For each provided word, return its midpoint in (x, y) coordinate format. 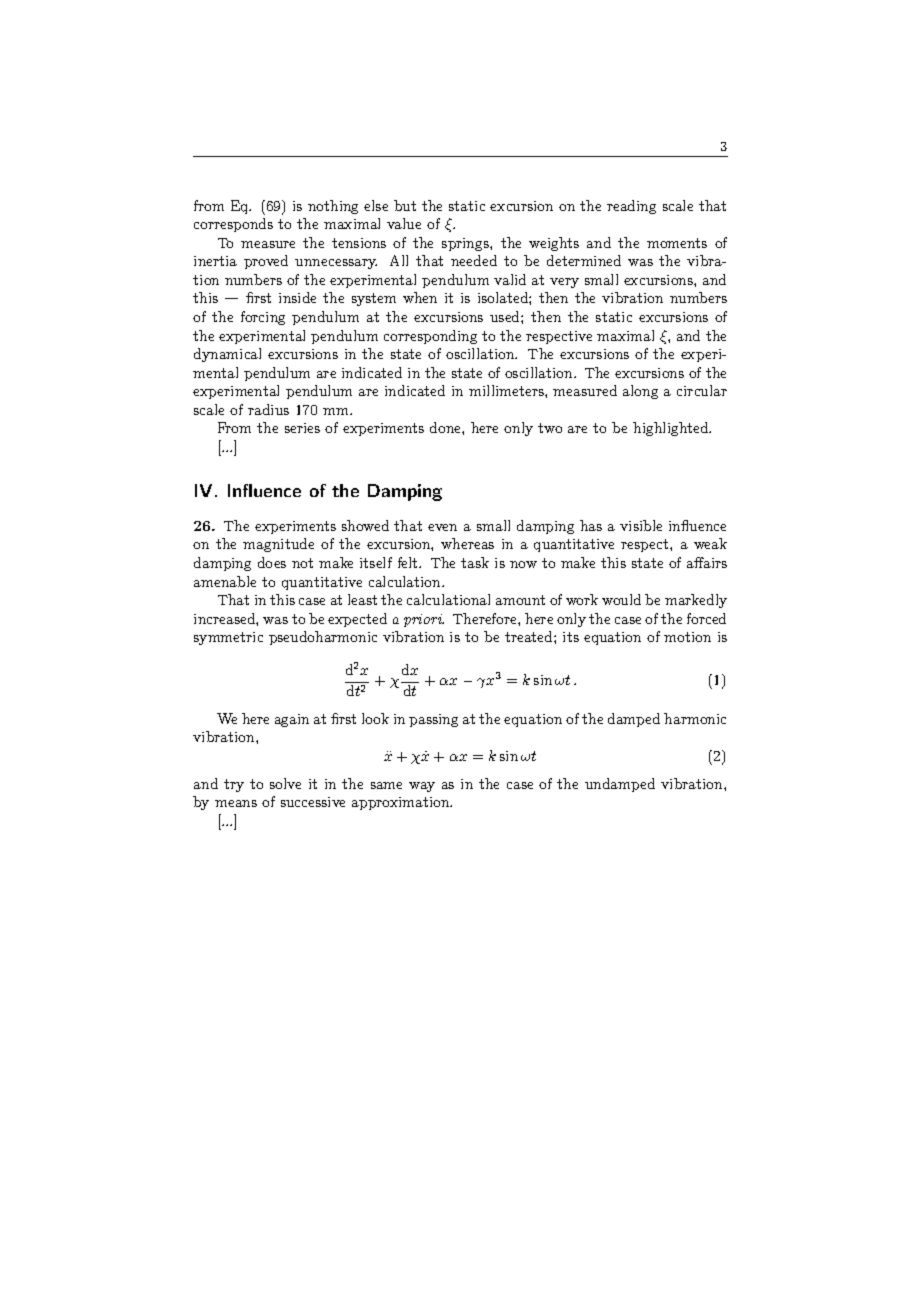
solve (285, 783)
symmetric (228, 638)
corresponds (233, 225)
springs (466, 244)
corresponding (430, 337)
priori (424, 620)
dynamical (227, 355)
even (442, 527)
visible (641, 525)
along (640, 392)
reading (631, 207)
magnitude (278, 545)
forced (706, 618)
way (422, 787)
